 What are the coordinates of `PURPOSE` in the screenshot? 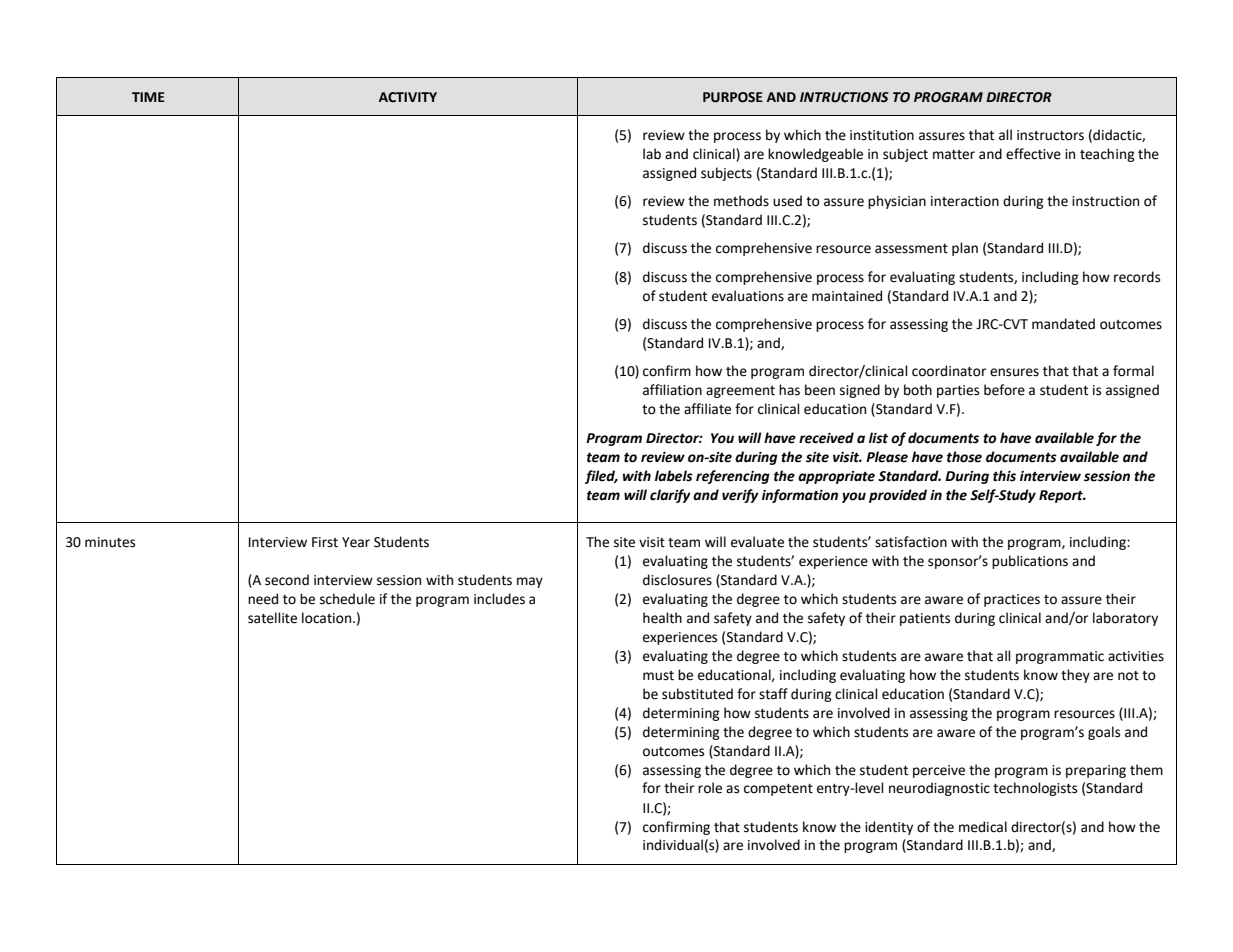 It's located at (733, 97).
